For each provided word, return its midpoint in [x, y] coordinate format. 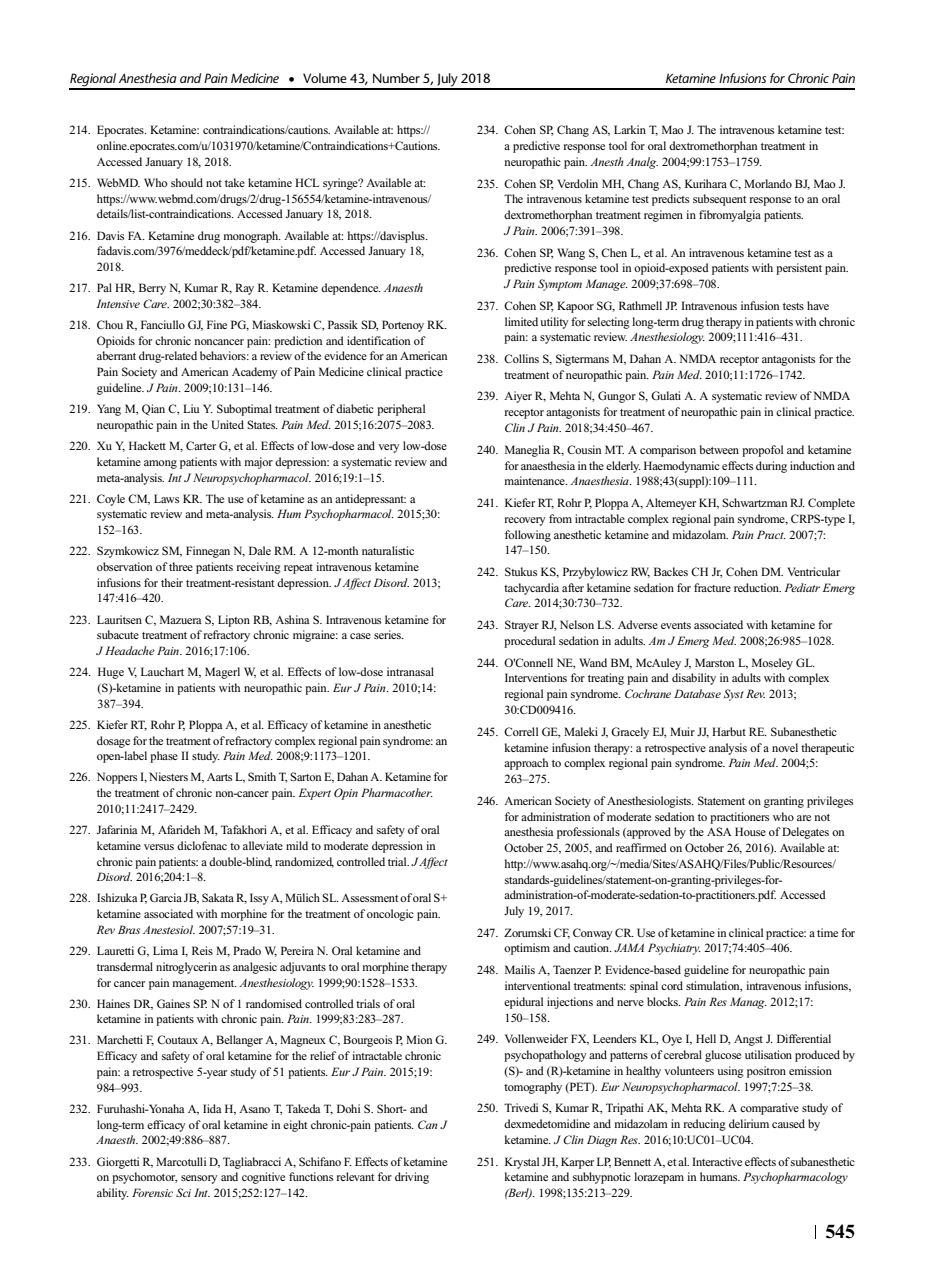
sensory [199, 1179]
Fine [217, 324]
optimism [527, 949]
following [528, 536]
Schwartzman [754, 502]
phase [164, 757]
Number [396, 78]
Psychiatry [674, 949]
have [818, 305]
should [187, 182]
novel [785, 747]
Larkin [630, 129]
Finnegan [208, 552]
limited [521, 321]
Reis [202, 950]
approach [526, 764]
